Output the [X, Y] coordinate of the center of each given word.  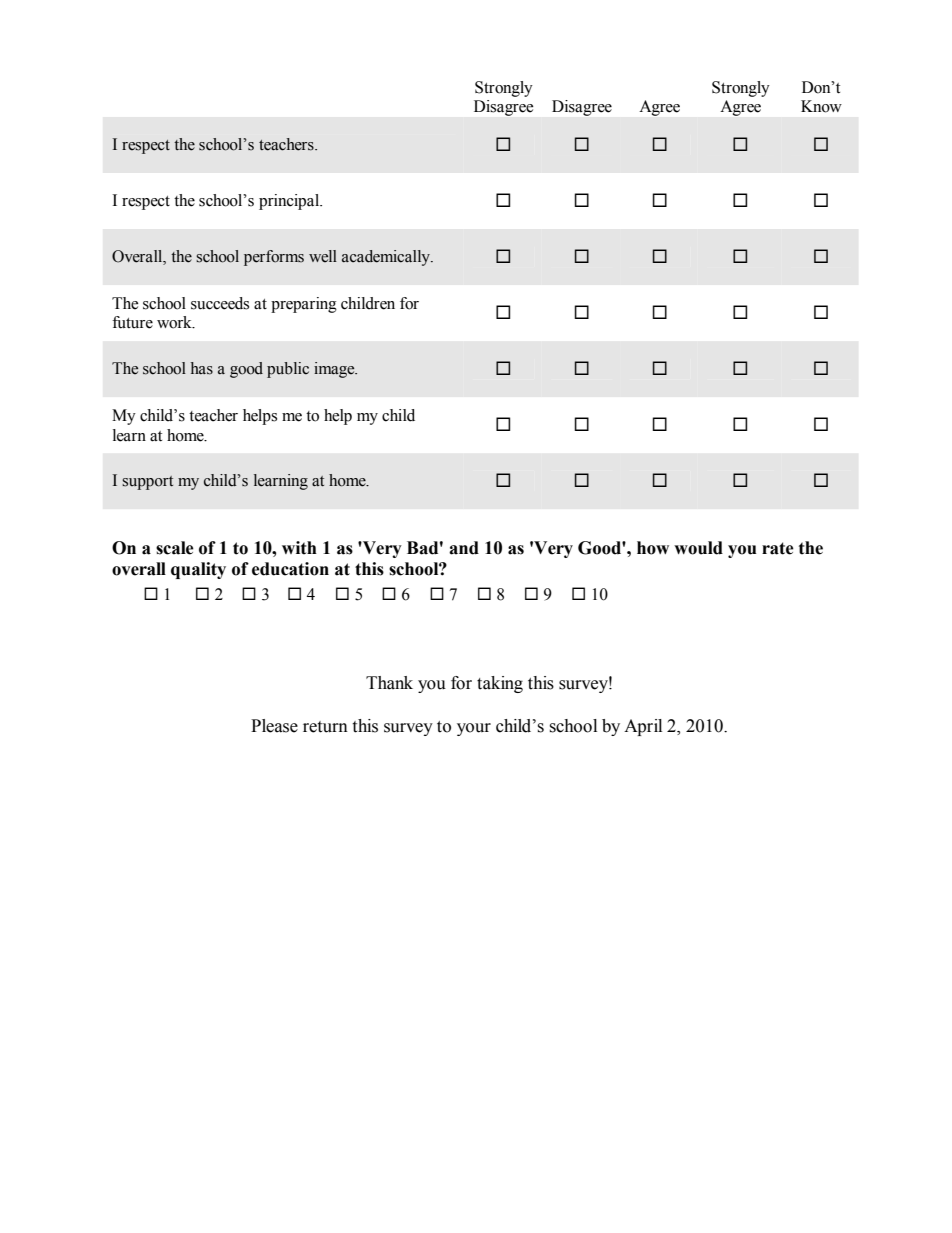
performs [274, 258]
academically [387, 258]
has [202, 368]
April [643, 727]
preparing [304, 305]
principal [290, 202]
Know [821, 106]
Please [274, 726]
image [335, 370]
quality [198, 570]
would [698, 548]
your [474, 729]
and [464, 548]
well [323, 256]
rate [778, 548]
